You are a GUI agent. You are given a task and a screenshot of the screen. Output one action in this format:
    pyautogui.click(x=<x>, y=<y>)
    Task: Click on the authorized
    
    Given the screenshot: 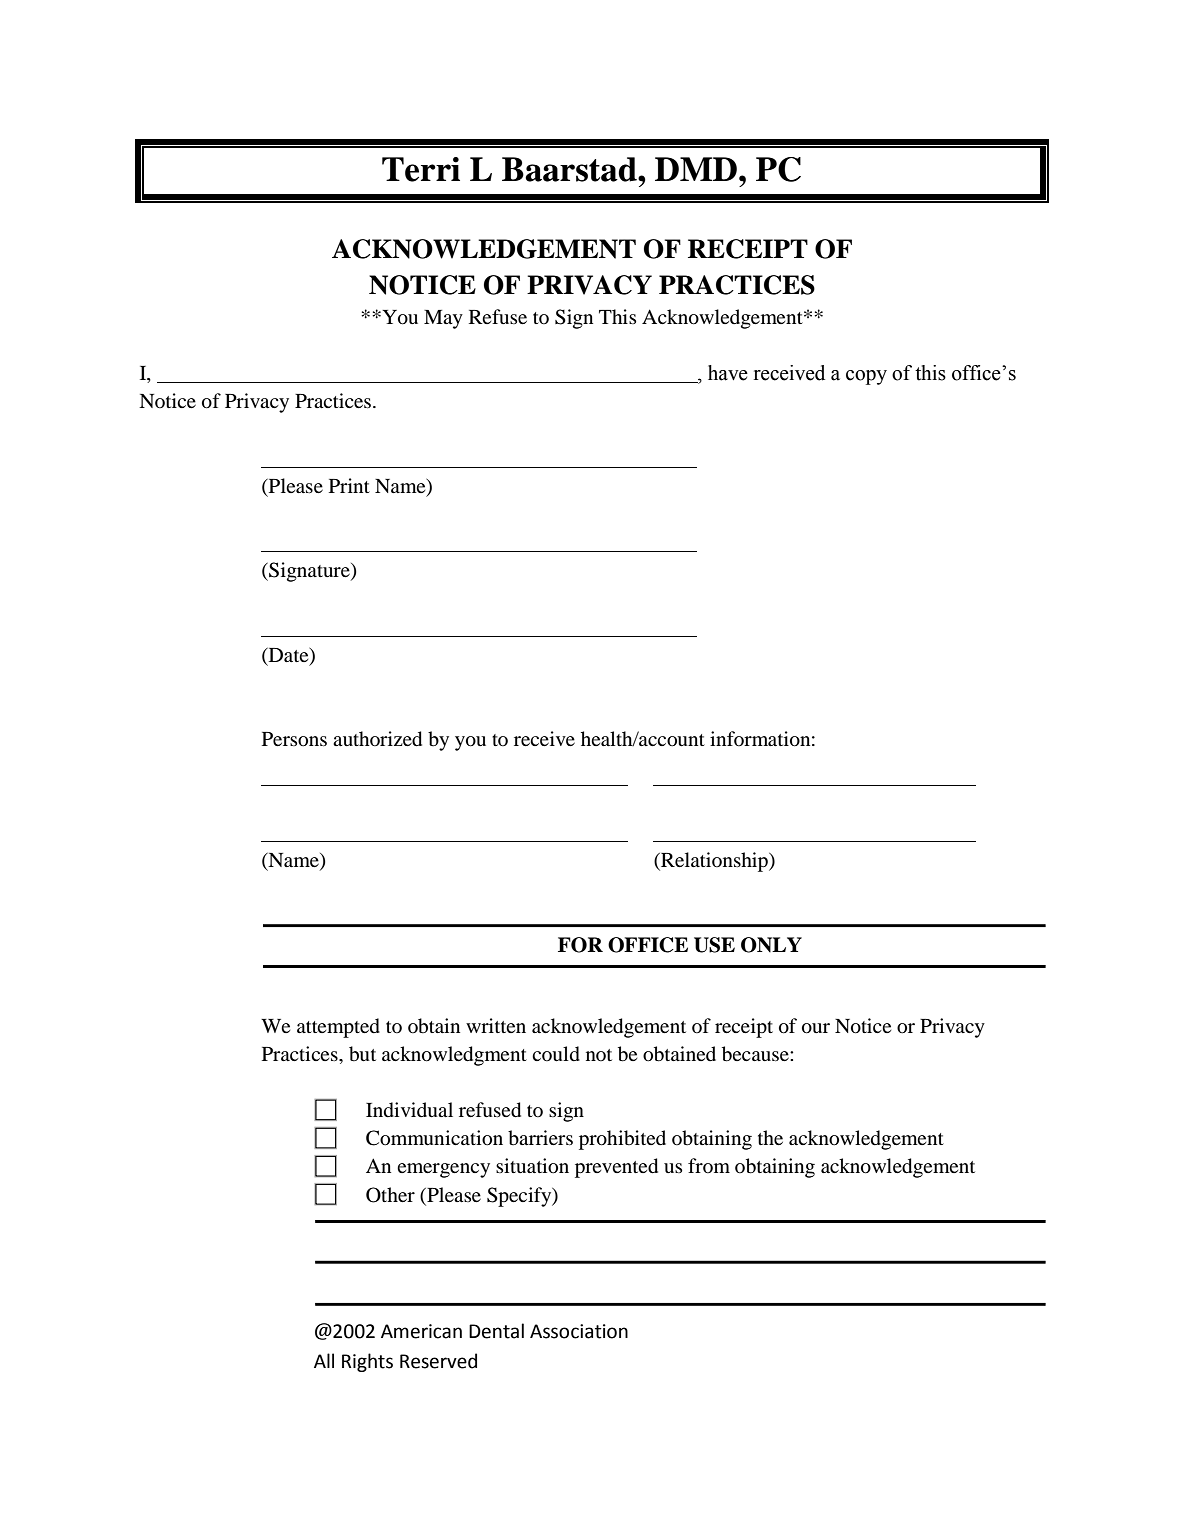 What is the action you would take?
    pyautogui.click(x=377, y=739)
